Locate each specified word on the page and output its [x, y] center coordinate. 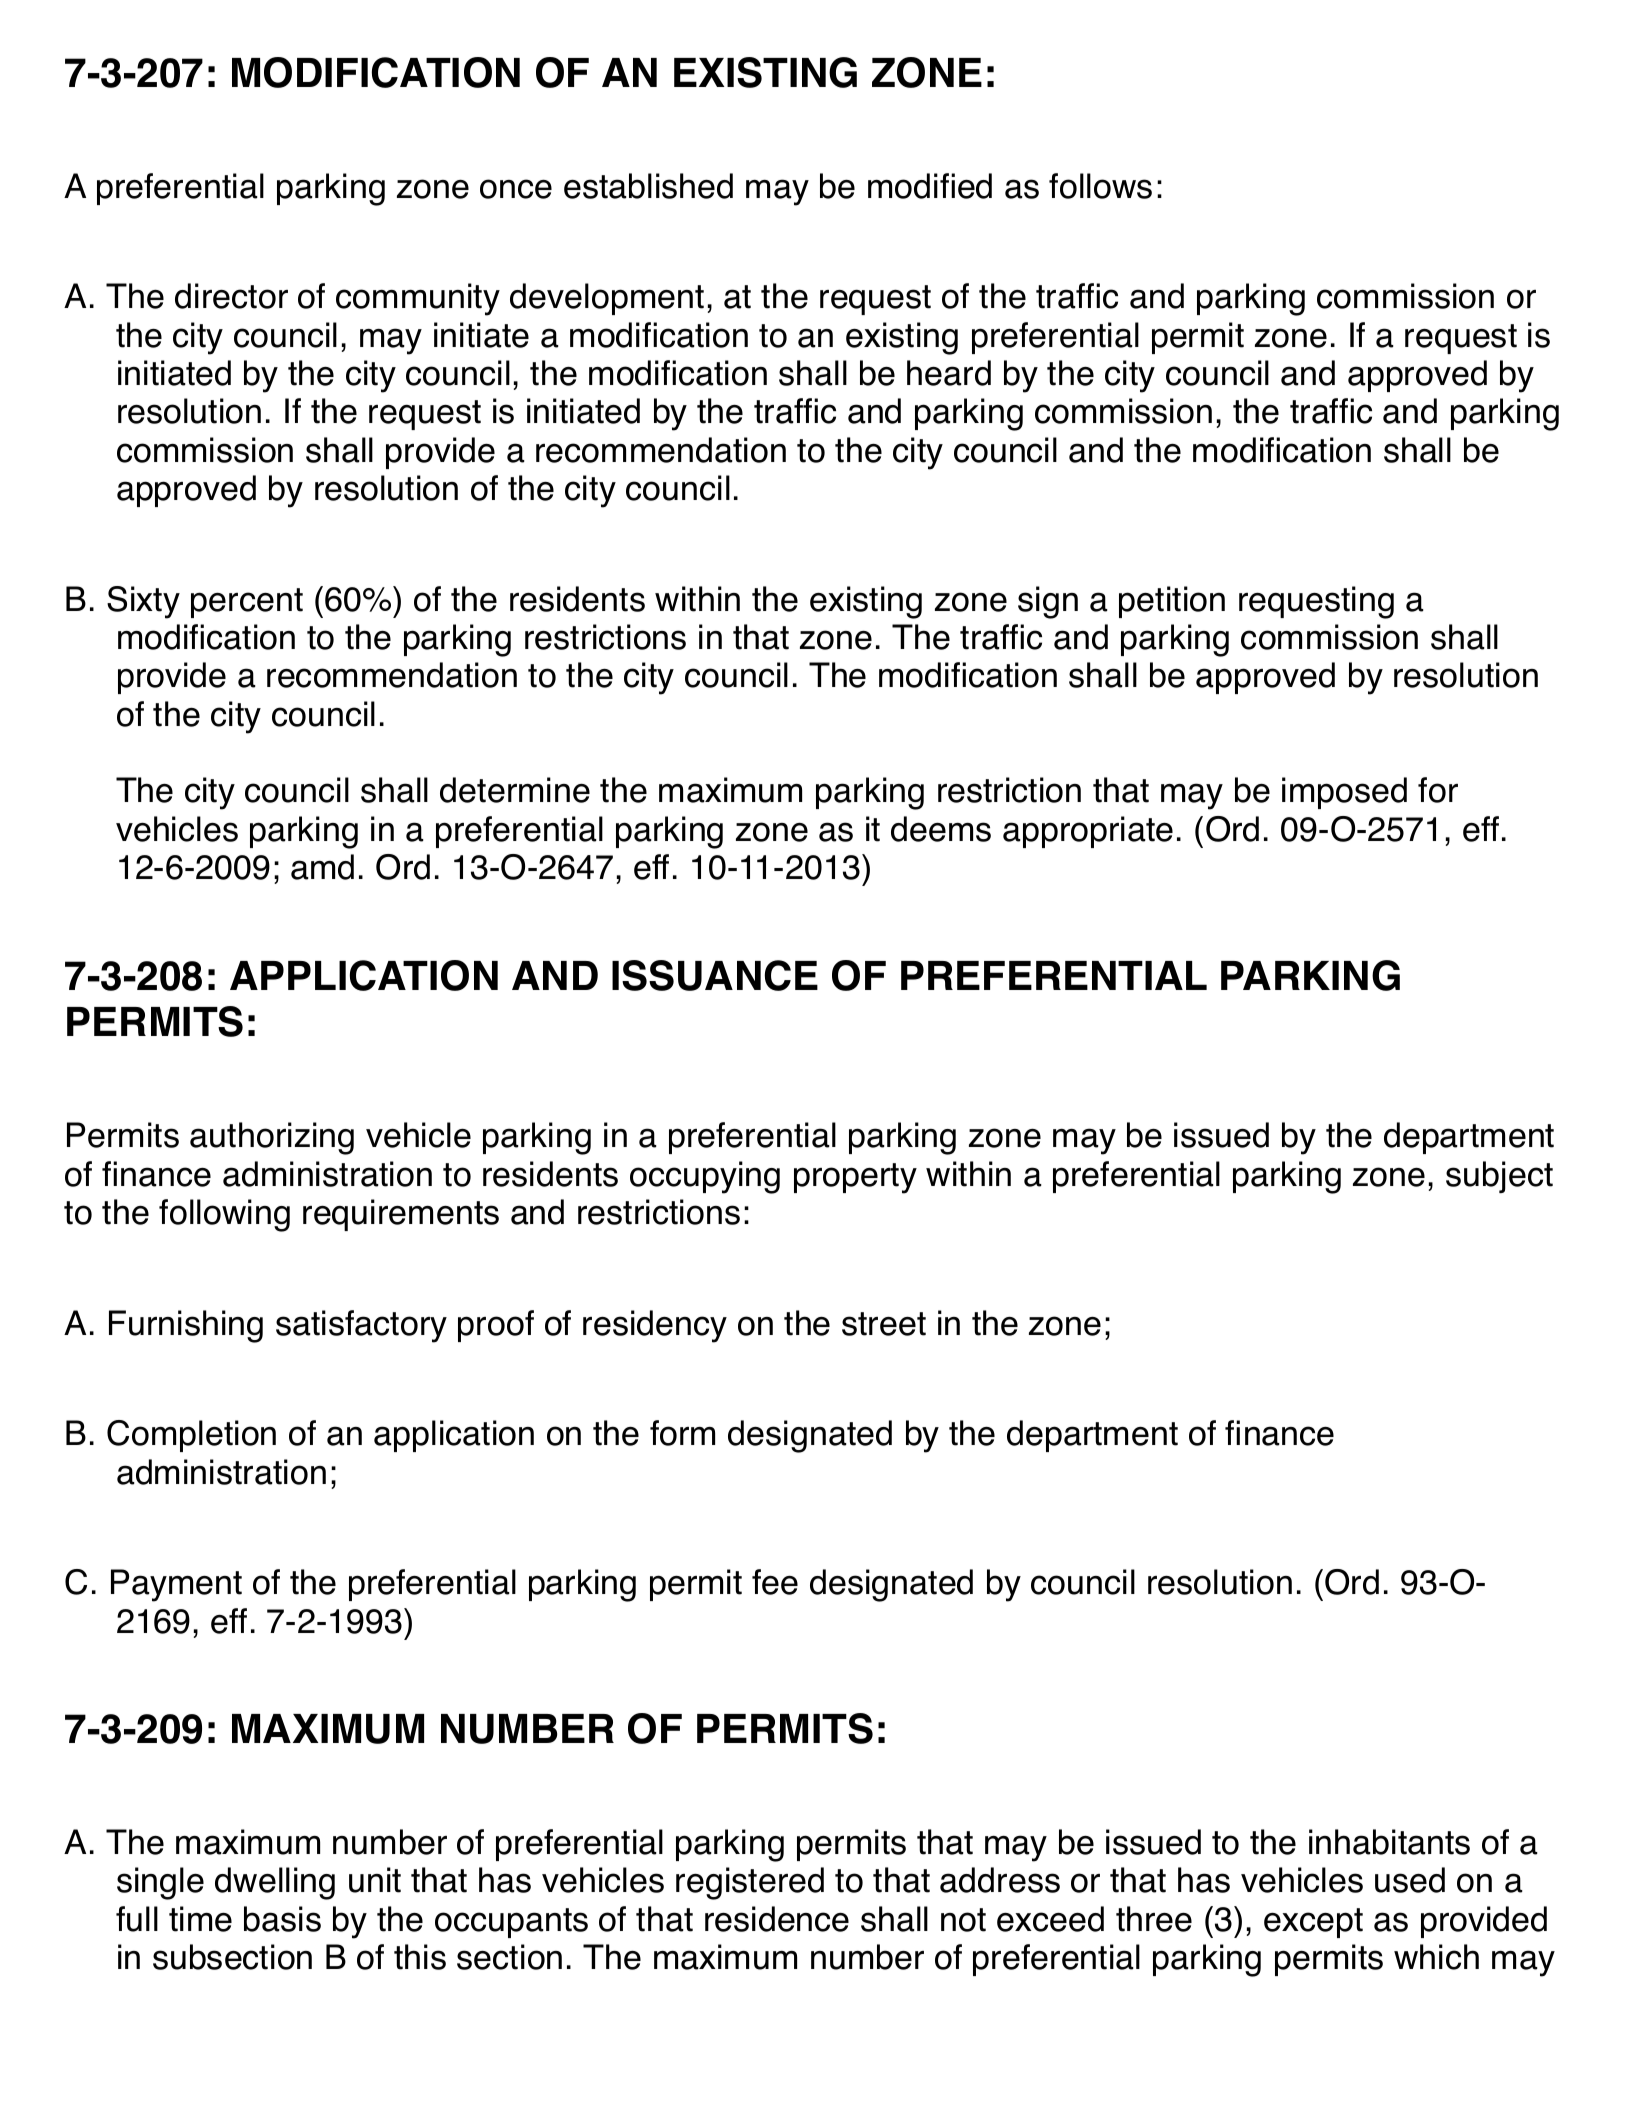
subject [1499, 1177]
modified [930, 186]
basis [282, 1919]
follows [1100, 186]
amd [322, 867]
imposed [1344, 793]
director [231, 296]
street [884, 1324]
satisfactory [361, 1326]
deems [941, 829]
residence [777, 1919]
